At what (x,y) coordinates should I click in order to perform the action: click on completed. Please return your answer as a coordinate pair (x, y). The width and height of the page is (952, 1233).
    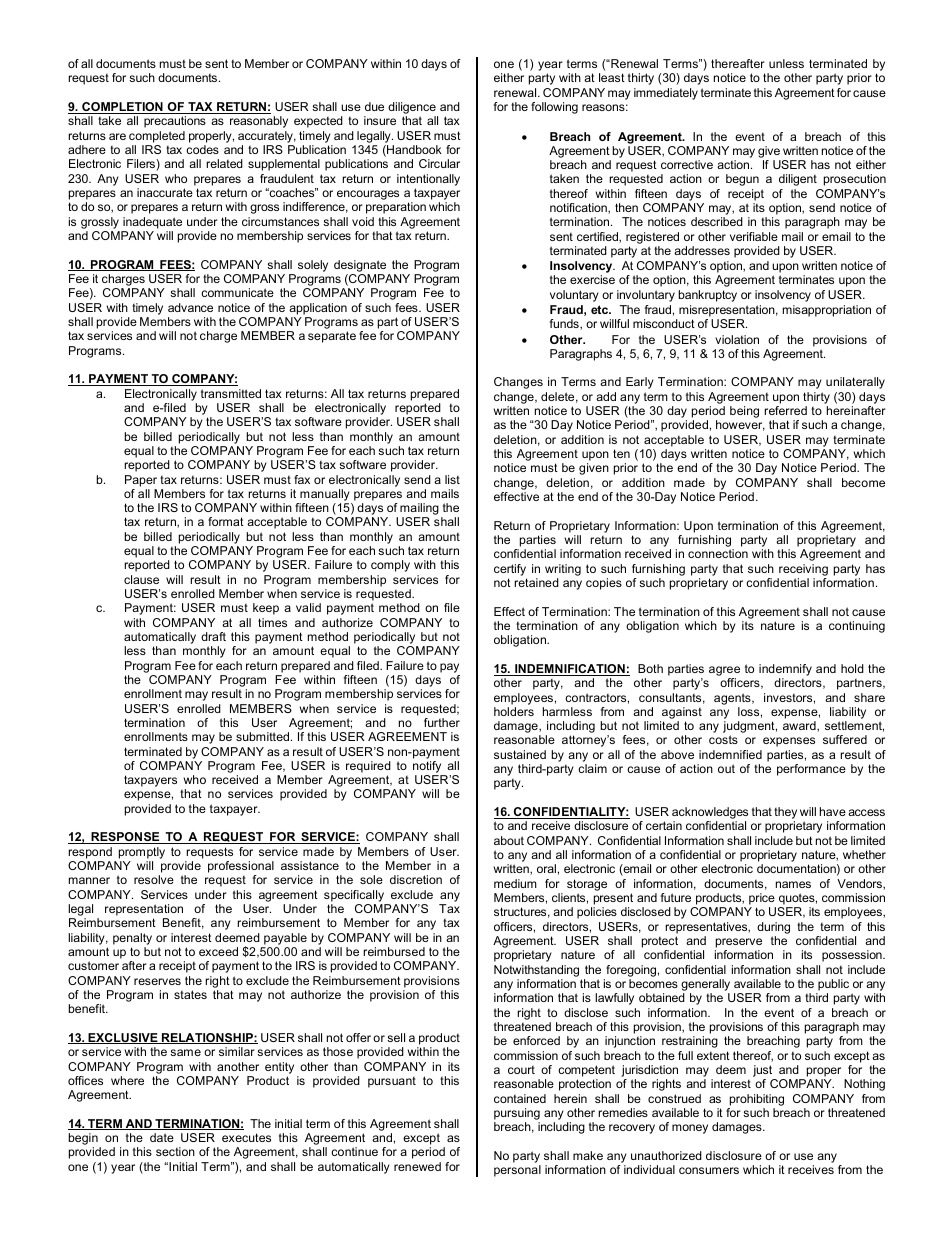
    Looking at the image, I should click on (157, 137).
